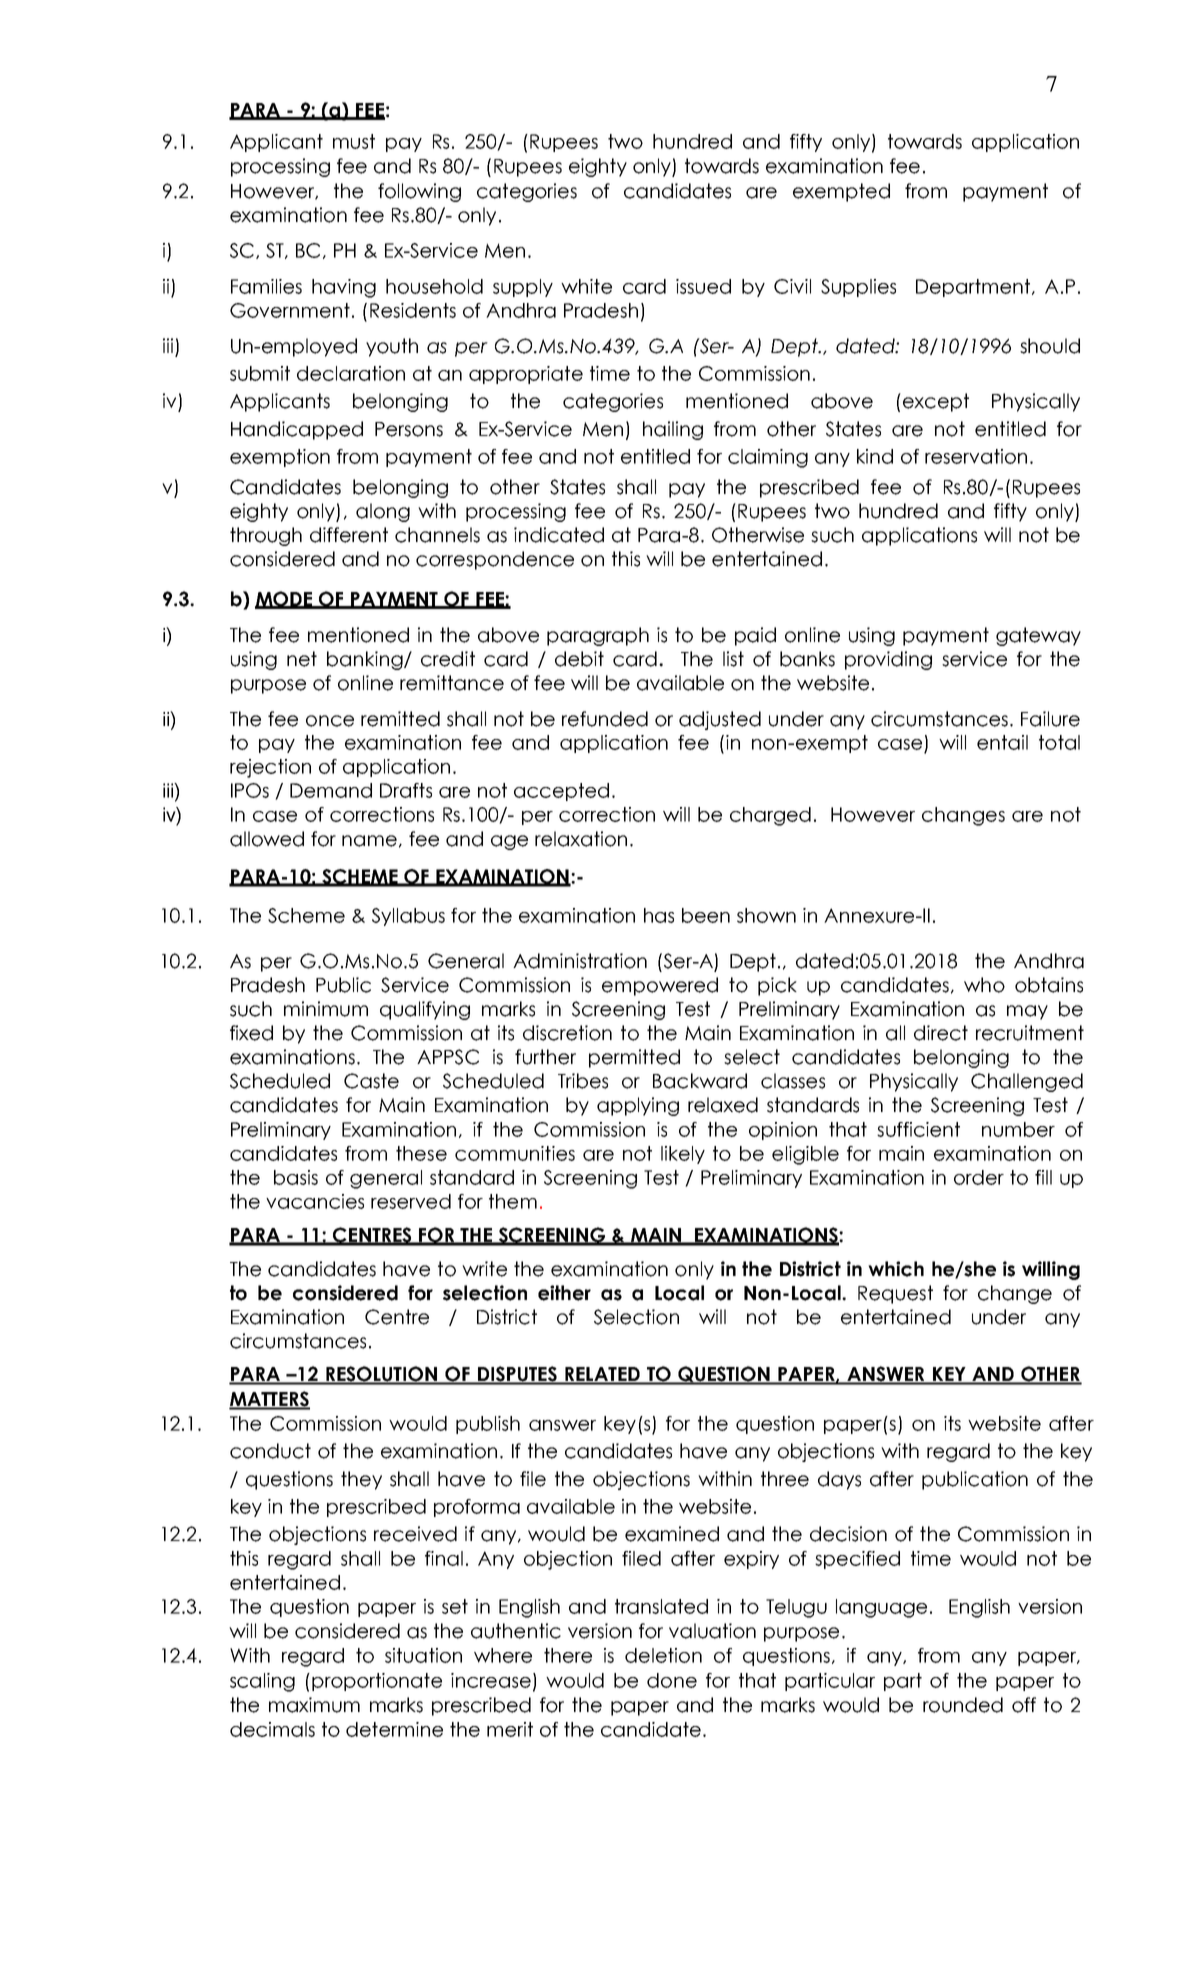 This screenshot has width=1199, height=1974. What do you see at coordinates (408, 917) in the screenshot?
I see `Syllabus` at bounding box center [408, 917].
